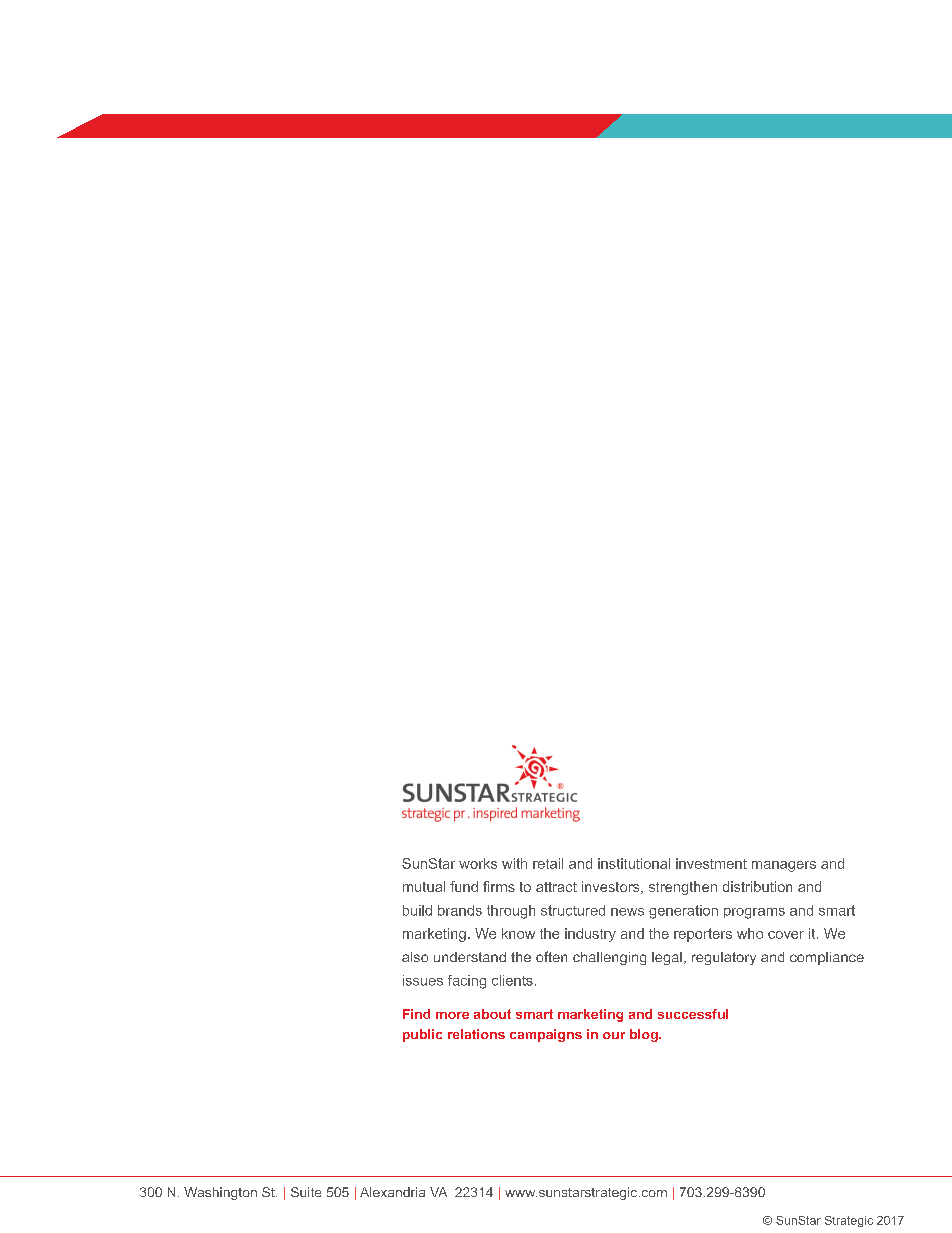 This screenshot has height=1233, width=952. I want to click on mutual, so click(424, 886).
